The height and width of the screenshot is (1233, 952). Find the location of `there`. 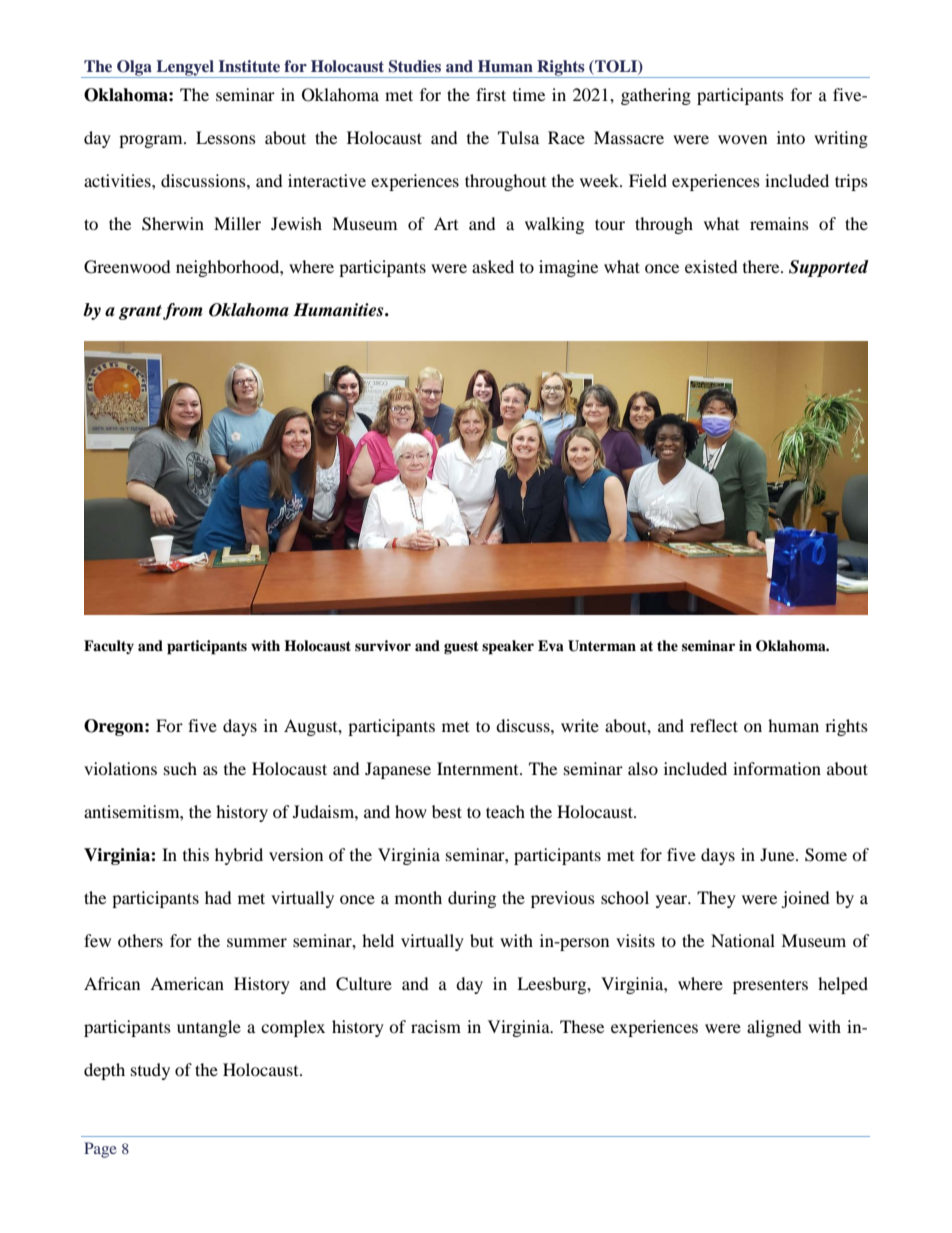

there is located at coordinates (762, 266).
